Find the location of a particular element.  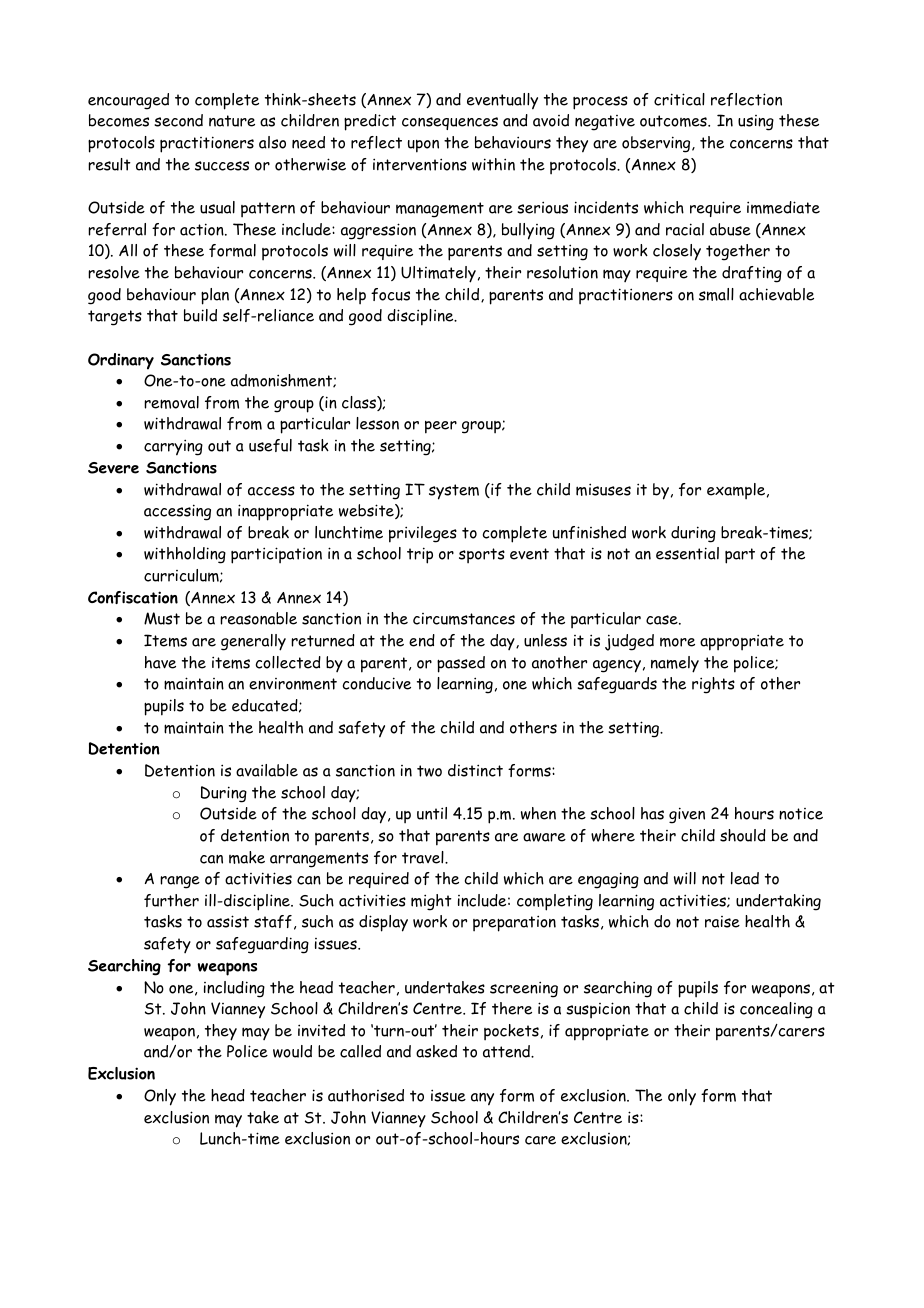

using is located at coordinates (756, 123).
